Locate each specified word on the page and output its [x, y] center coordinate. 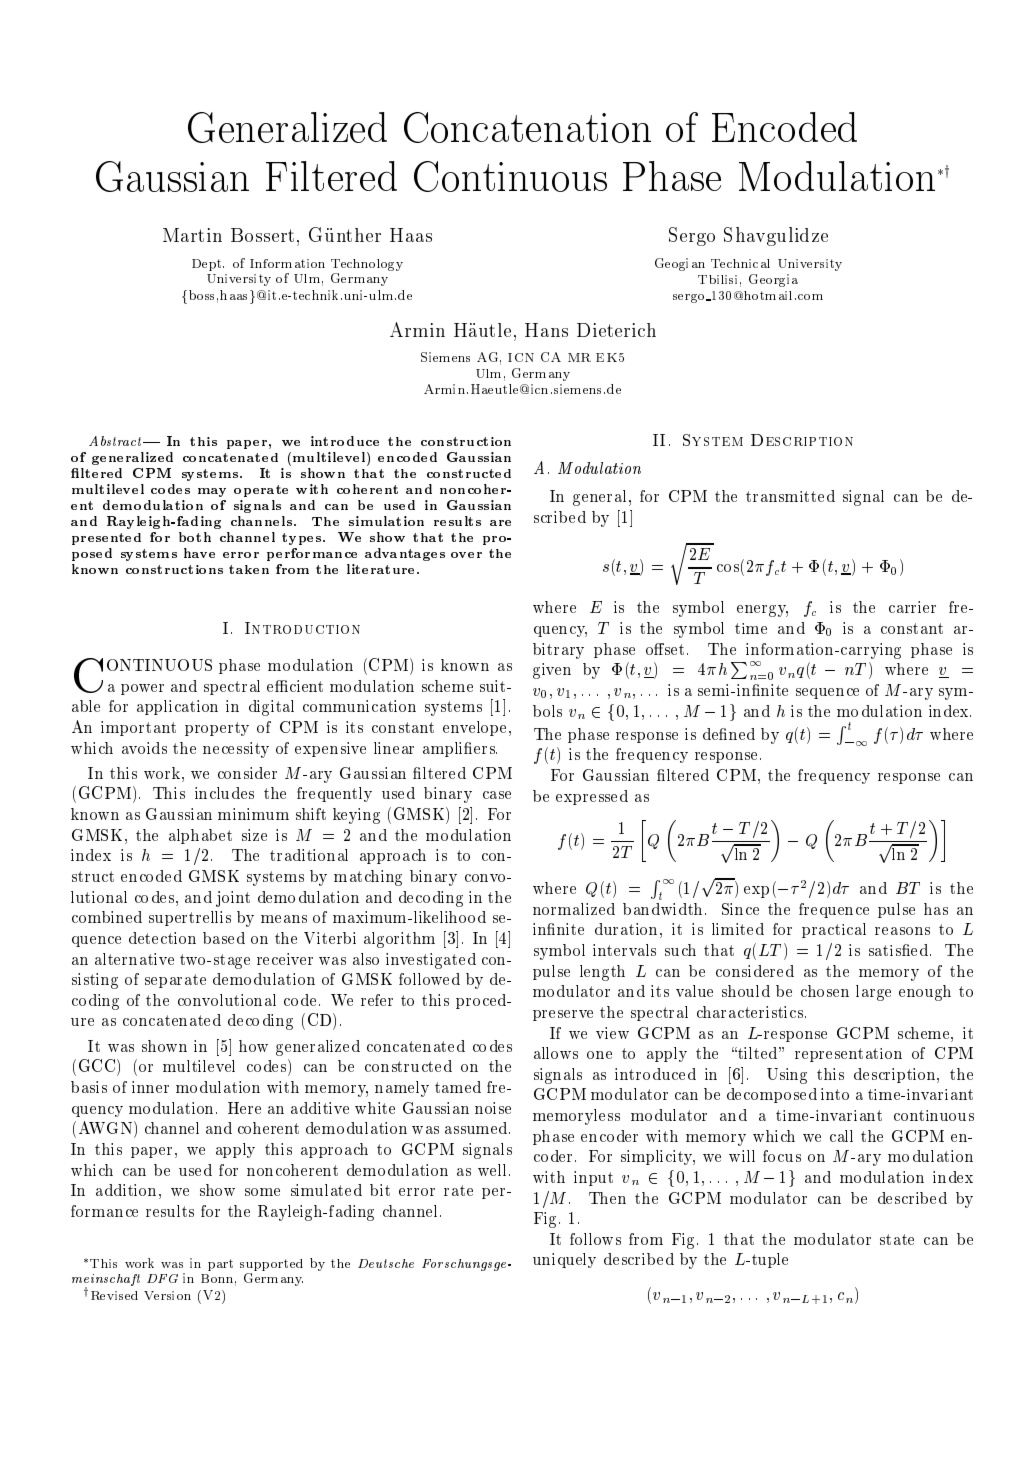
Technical [740, 263]
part [220, 1265]
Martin [192, 235]
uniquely [564, 1260]
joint [233, 899]
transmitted [790, 496]
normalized [574, 909]
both [195, 537]
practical [834, 930]
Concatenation [527, 127]
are [500, 523]
